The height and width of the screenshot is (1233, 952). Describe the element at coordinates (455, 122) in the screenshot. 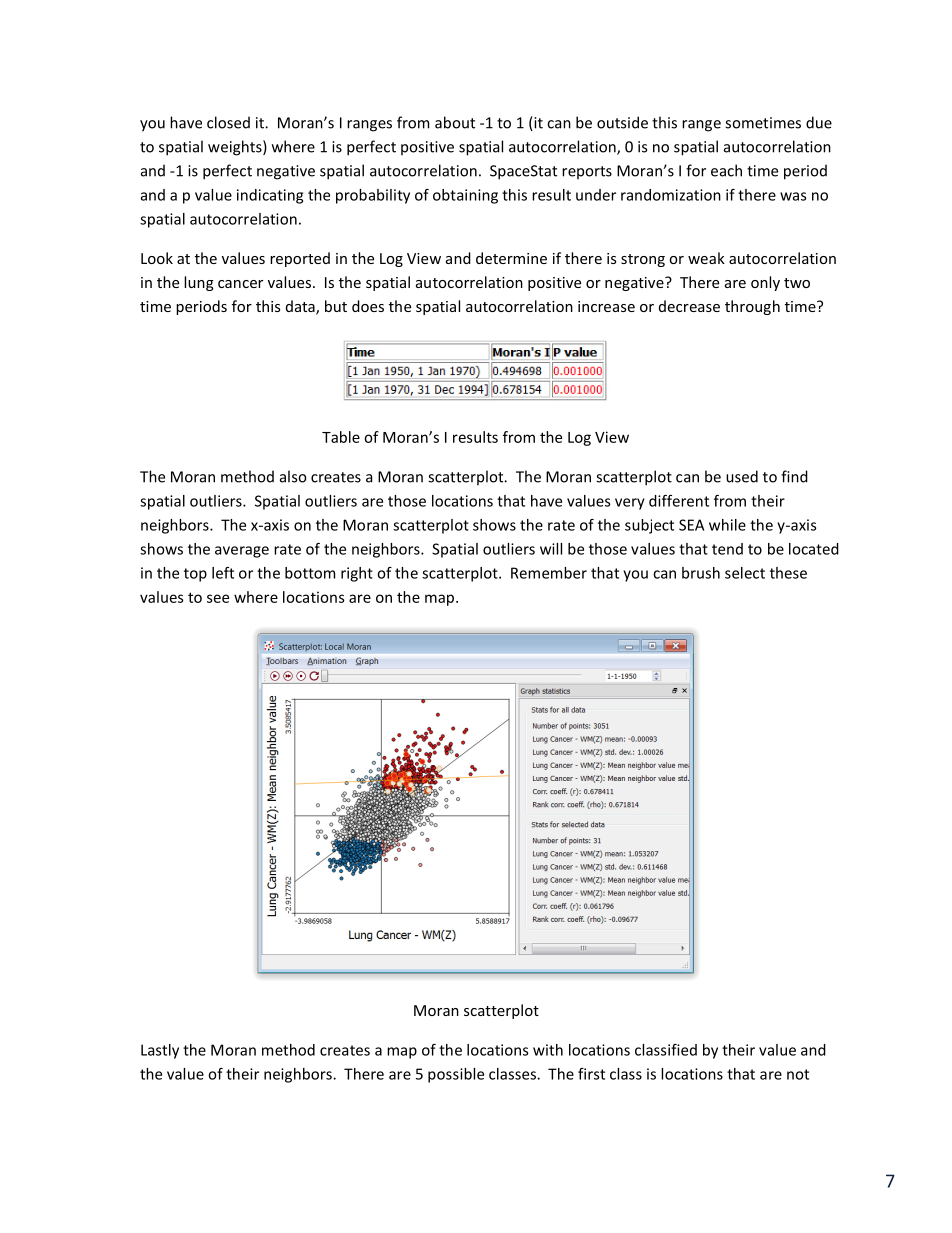

I see `about` at that location.
